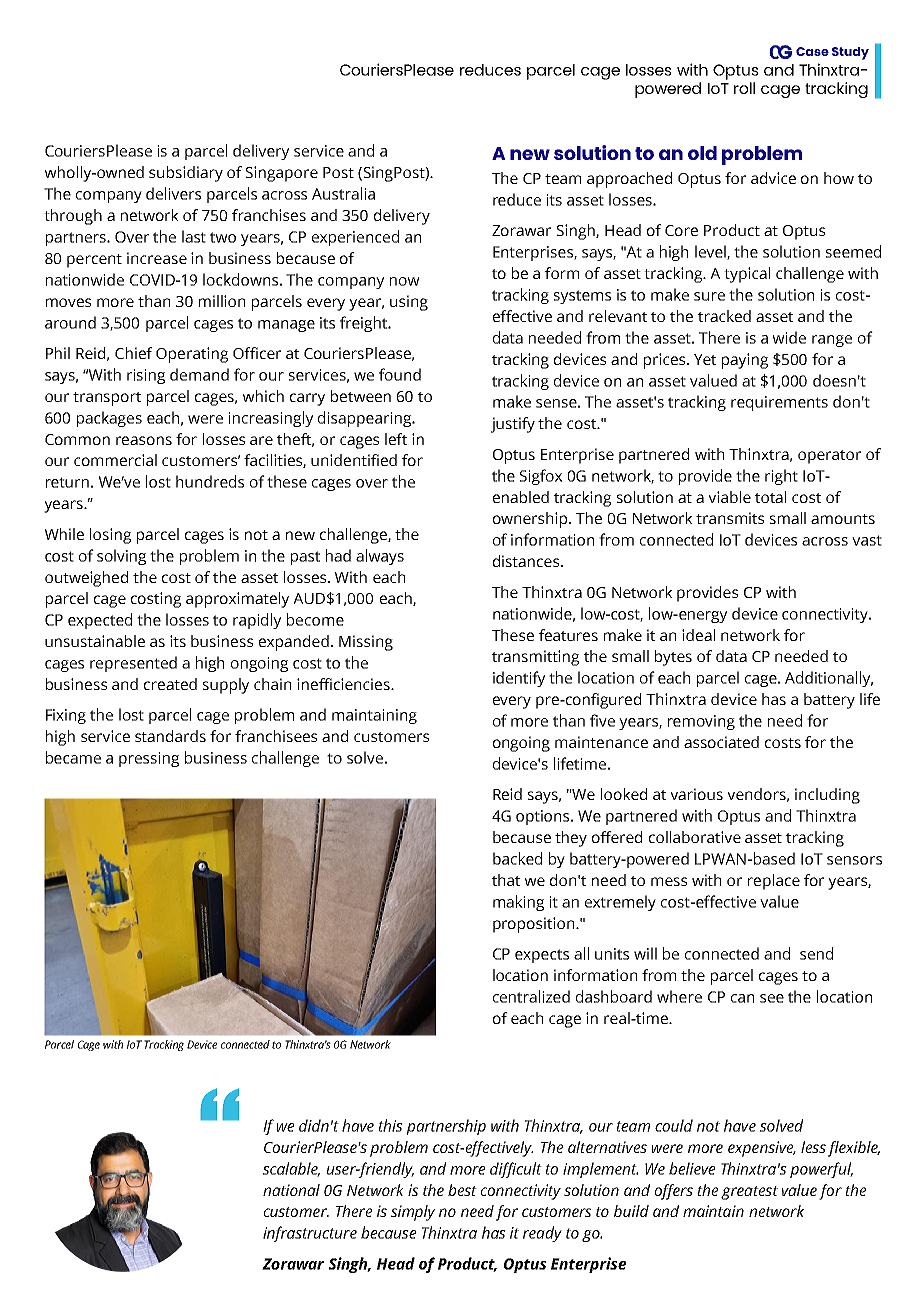 The width and height of the image is (924, 1308). Describe the element at coordinates (518, 903) in the image. I see `making` at that location.
